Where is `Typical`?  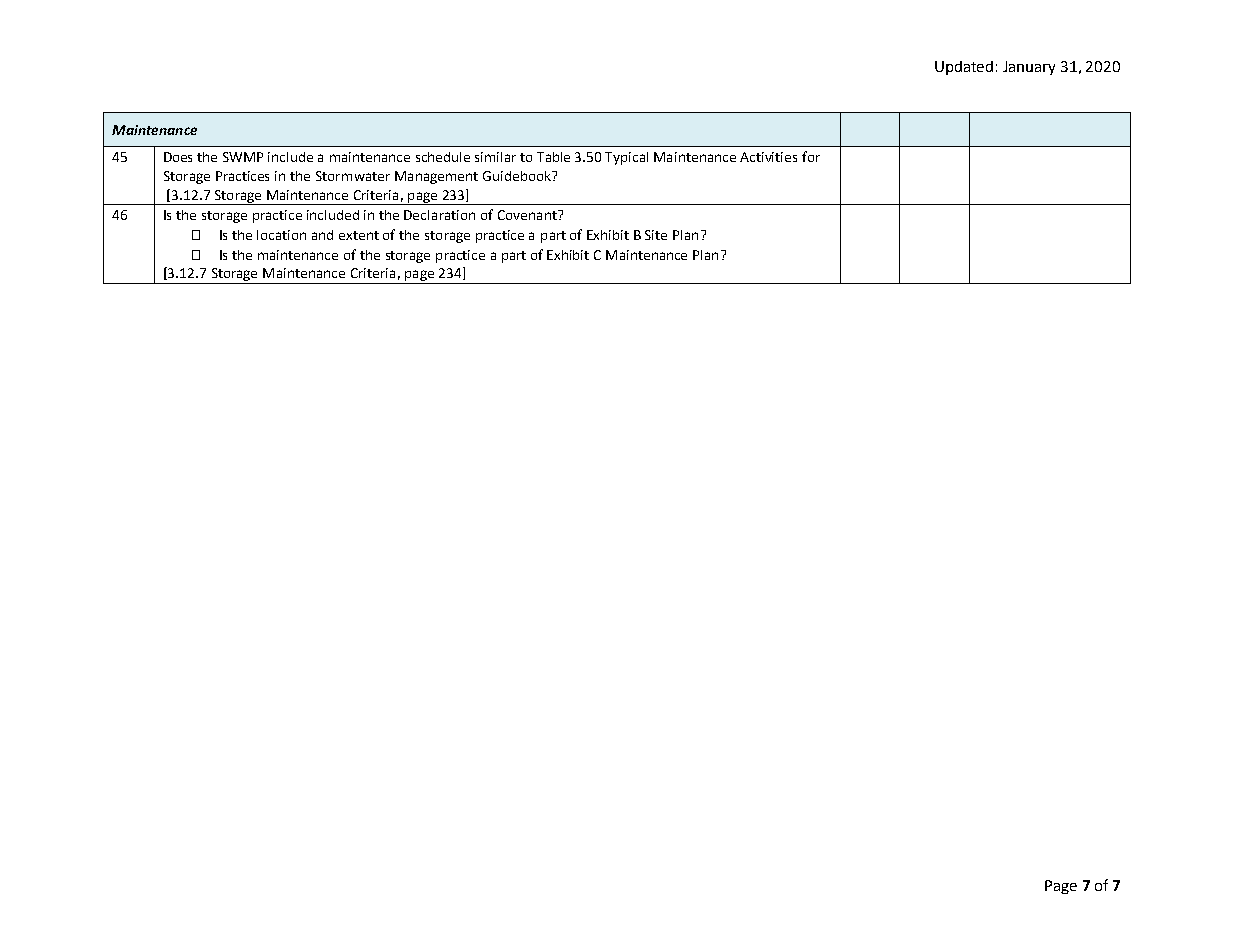
Typical is located at coordinates (626, 158).
